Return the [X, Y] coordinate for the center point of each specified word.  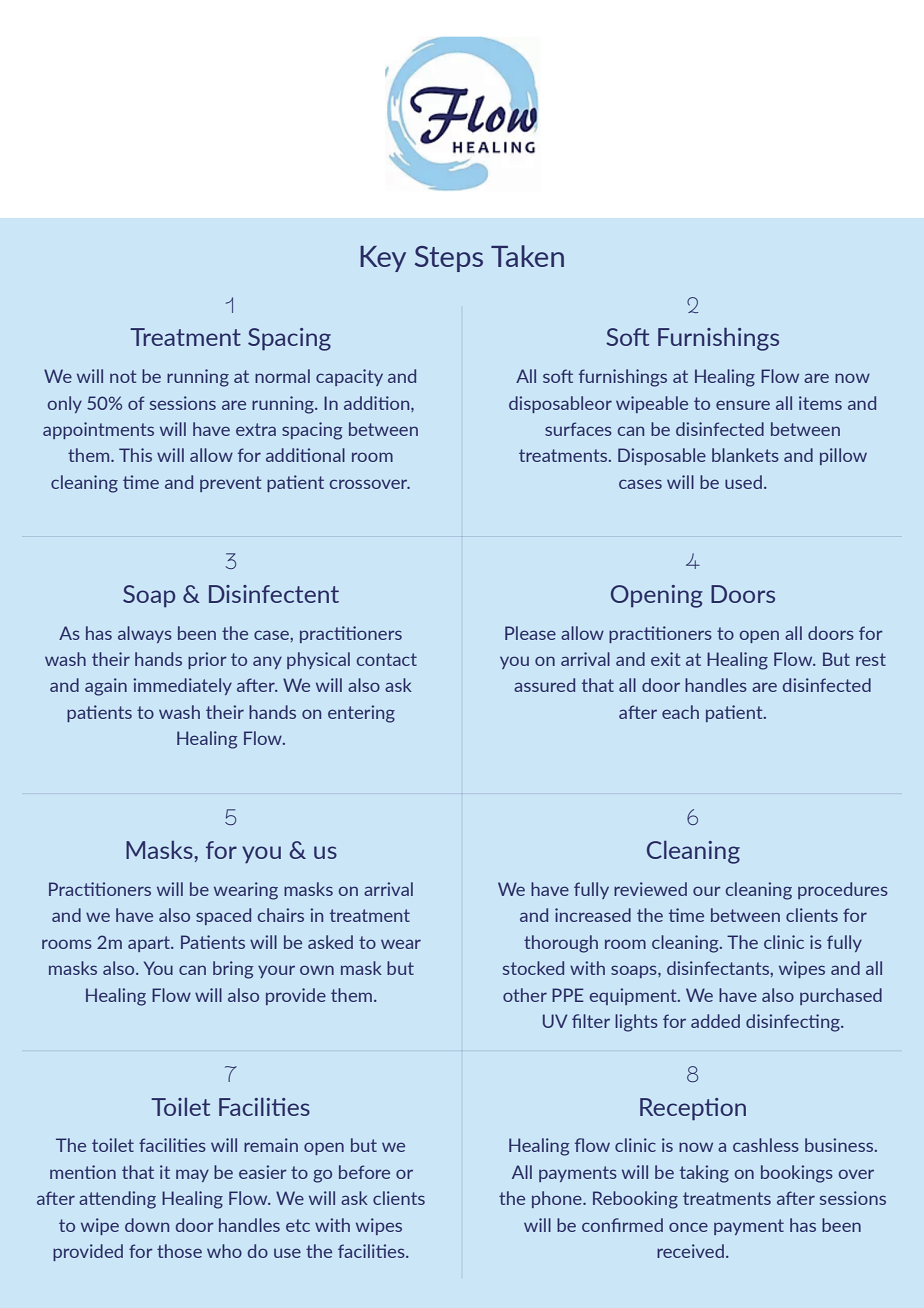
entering [361, 714]
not [123, 376]
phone [558, 1199]
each [680, 712]
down [147, 1225]
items [820, 403]
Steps [449, 259]
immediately [182, 686]
